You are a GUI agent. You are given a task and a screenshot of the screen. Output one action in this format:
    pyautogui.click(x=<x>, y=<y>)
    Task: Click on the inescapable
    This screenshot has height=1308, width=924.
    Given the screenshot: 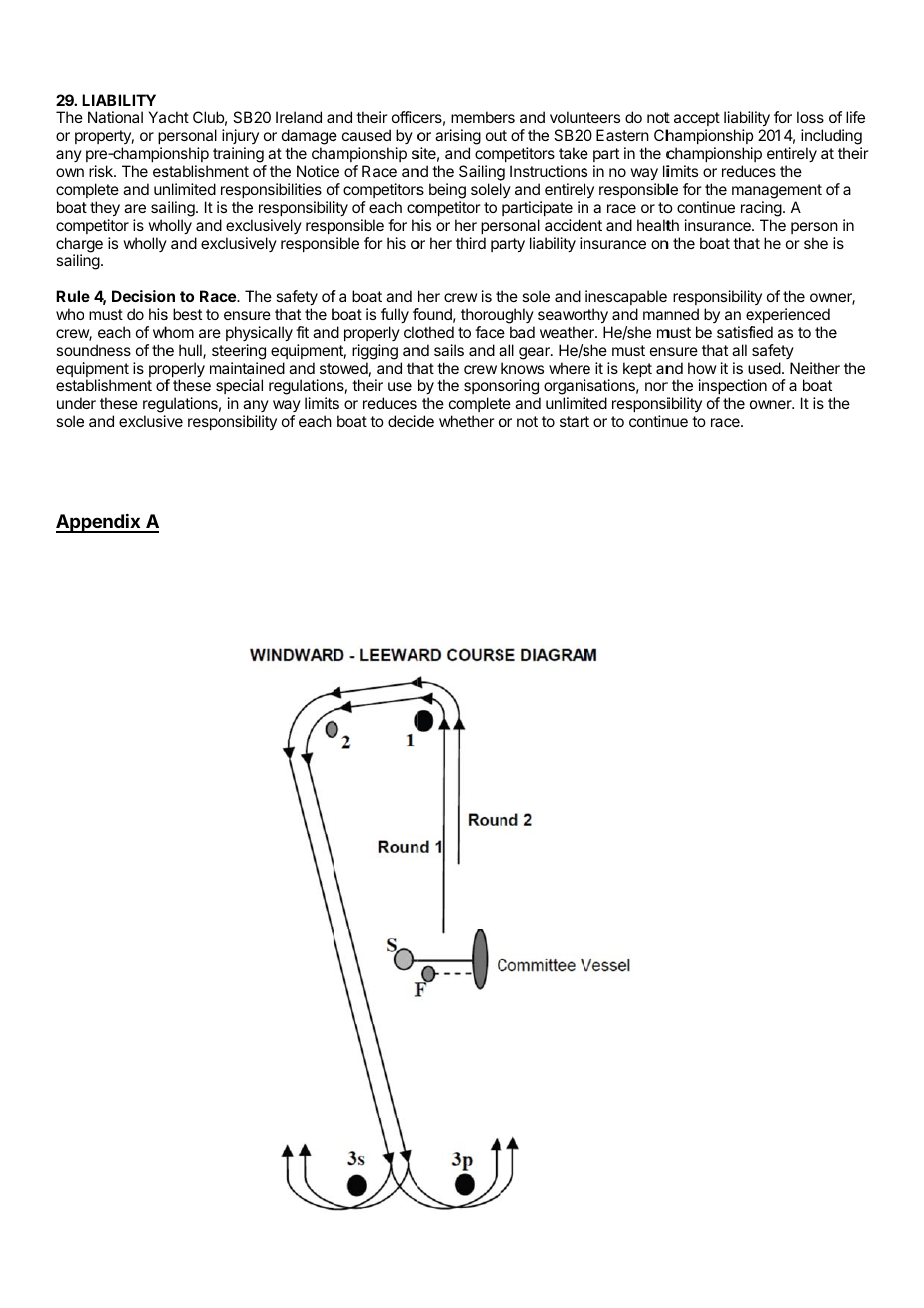 What is the action you would take?
    pyautogui.click(x=626, y=297)
